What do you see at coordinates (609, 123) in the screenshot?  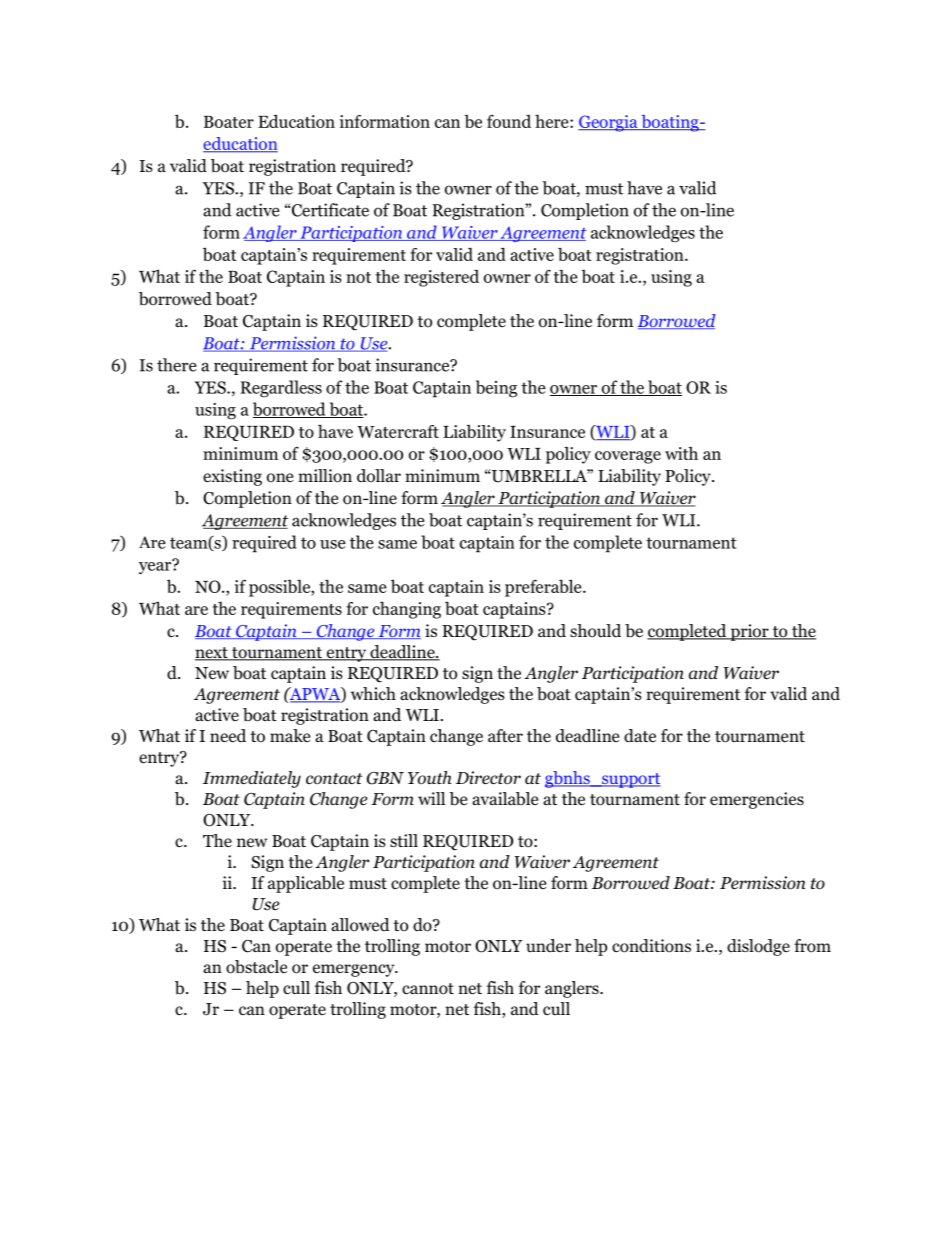 I see `Georgia` at bounding box center [609, 123].
